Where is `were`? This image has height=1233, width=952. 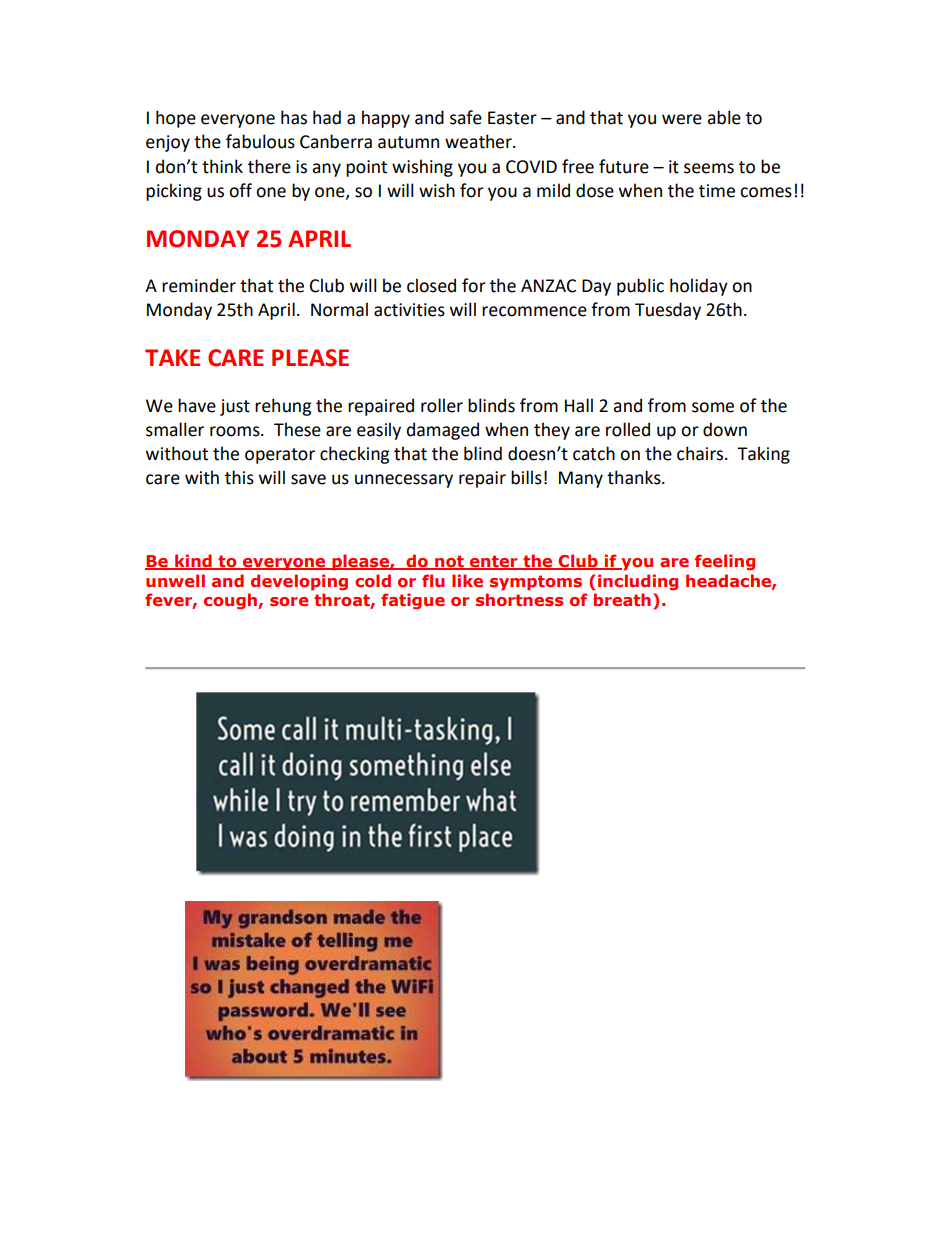 were is located at coordinates (682, 119).
